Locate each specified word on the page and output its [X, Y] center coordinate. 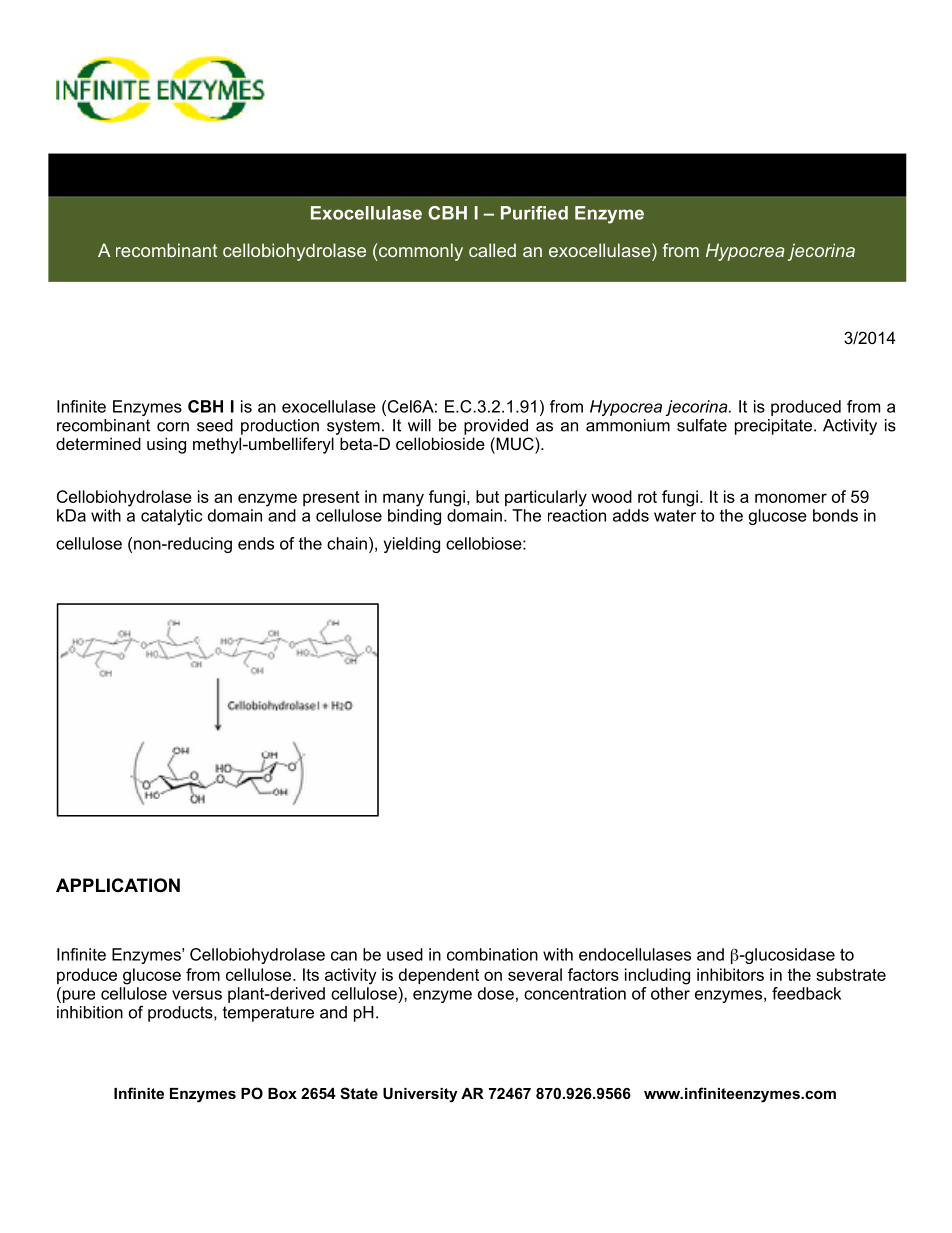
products [181, 1014]
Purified [534, 213]
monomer [791, 498]
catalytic [171, 517]
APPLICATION [118, 885]
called [492, 250]
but [487, 496]
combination [492, 954]
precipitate [773, 427]
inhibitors [730, 974]
